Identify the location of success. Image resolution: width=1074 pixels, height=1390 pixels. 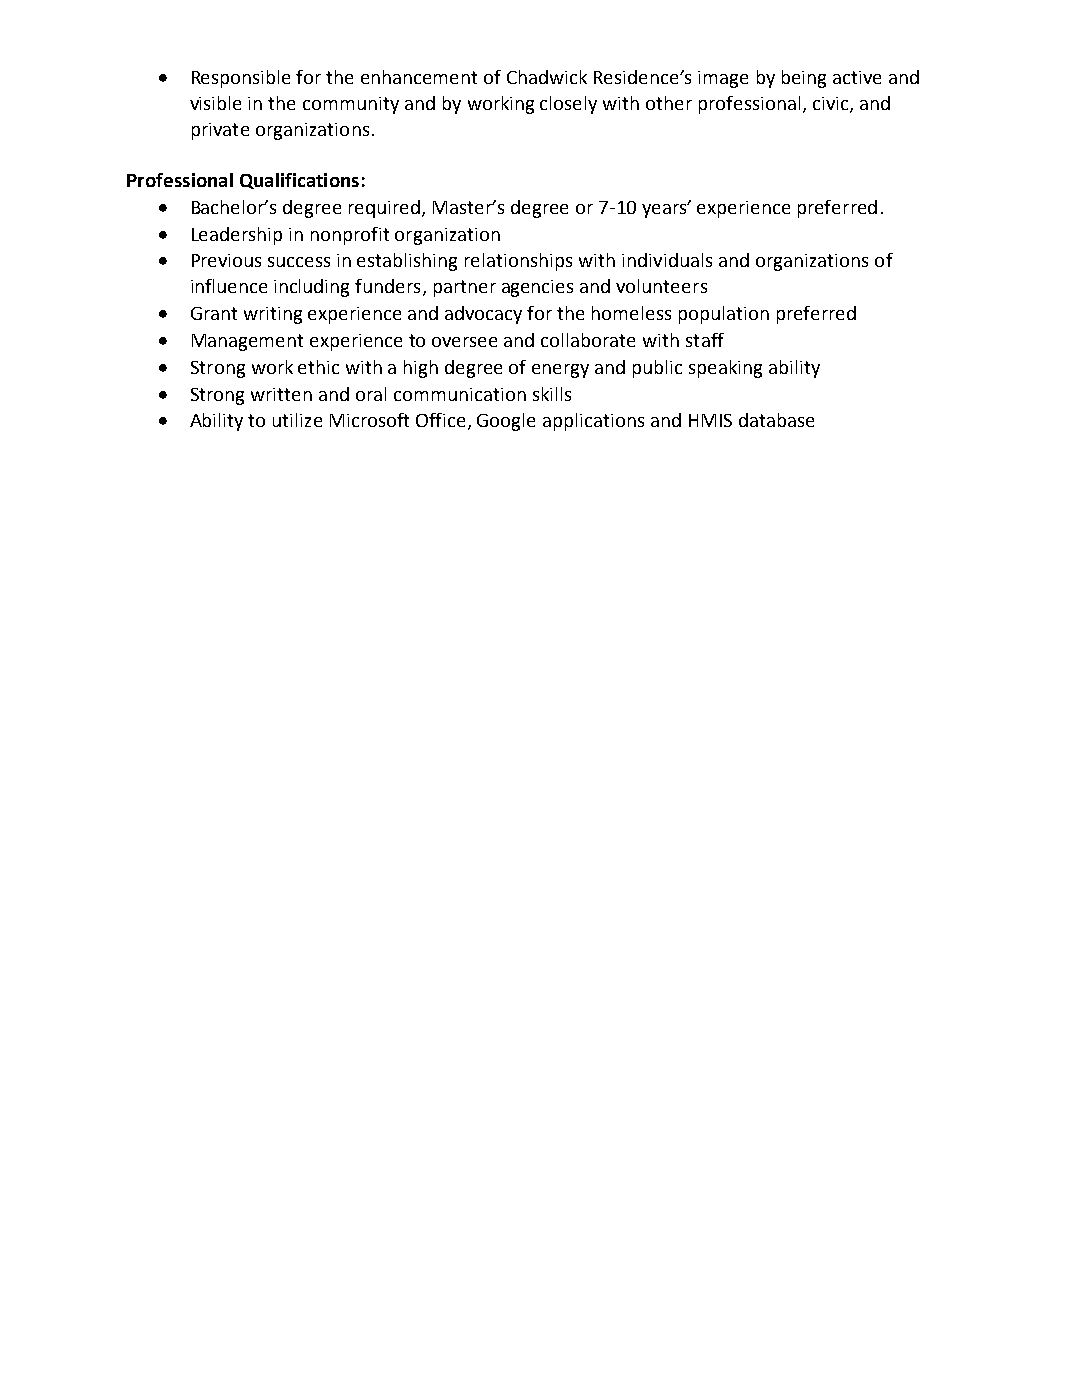
(299, 262).
